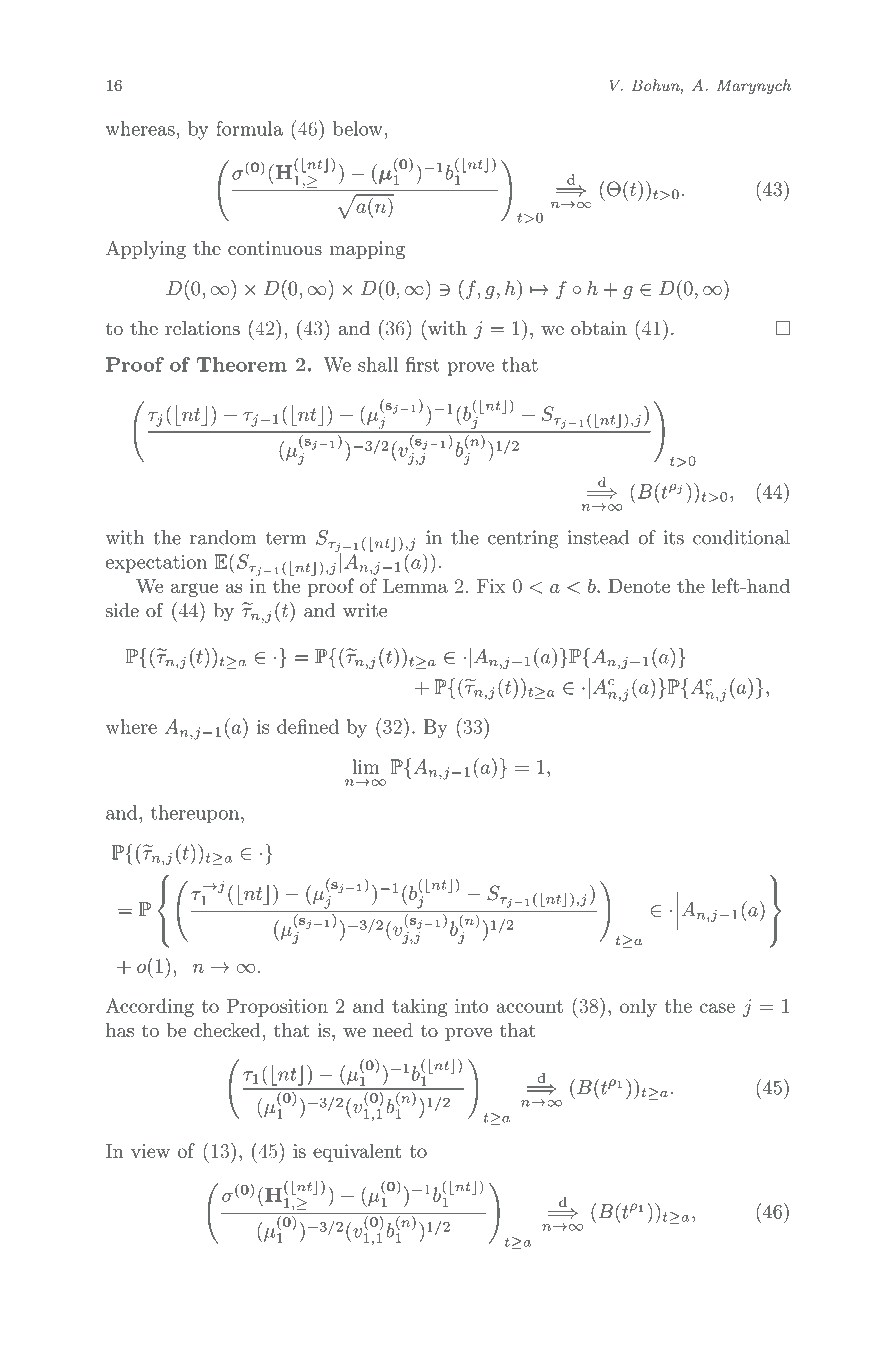 This page has width=896, height=1354. I want to click on Theorem, so click(242, 364).
